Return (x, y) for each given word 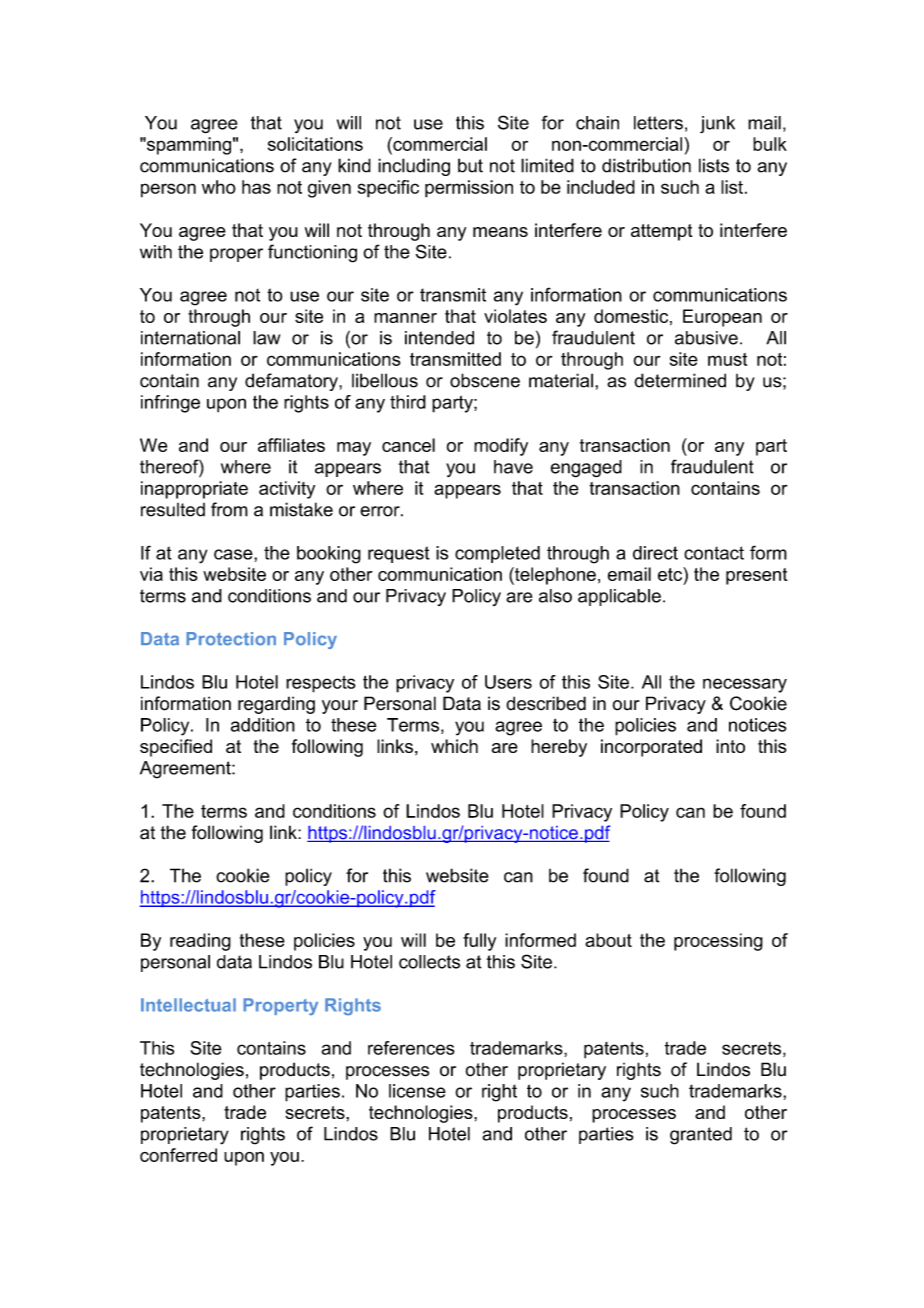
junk (717, 125)
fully (479, 942)
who (219, 187)
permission (469, 189)
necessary (745, 685)
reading (200, 942)
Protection (231, 639)
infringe (170, 404)
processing (718, 942)
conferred (178, 1155)
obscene (485, 380)
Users (508, 682)
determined (680, 380)
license (417, 1091)
